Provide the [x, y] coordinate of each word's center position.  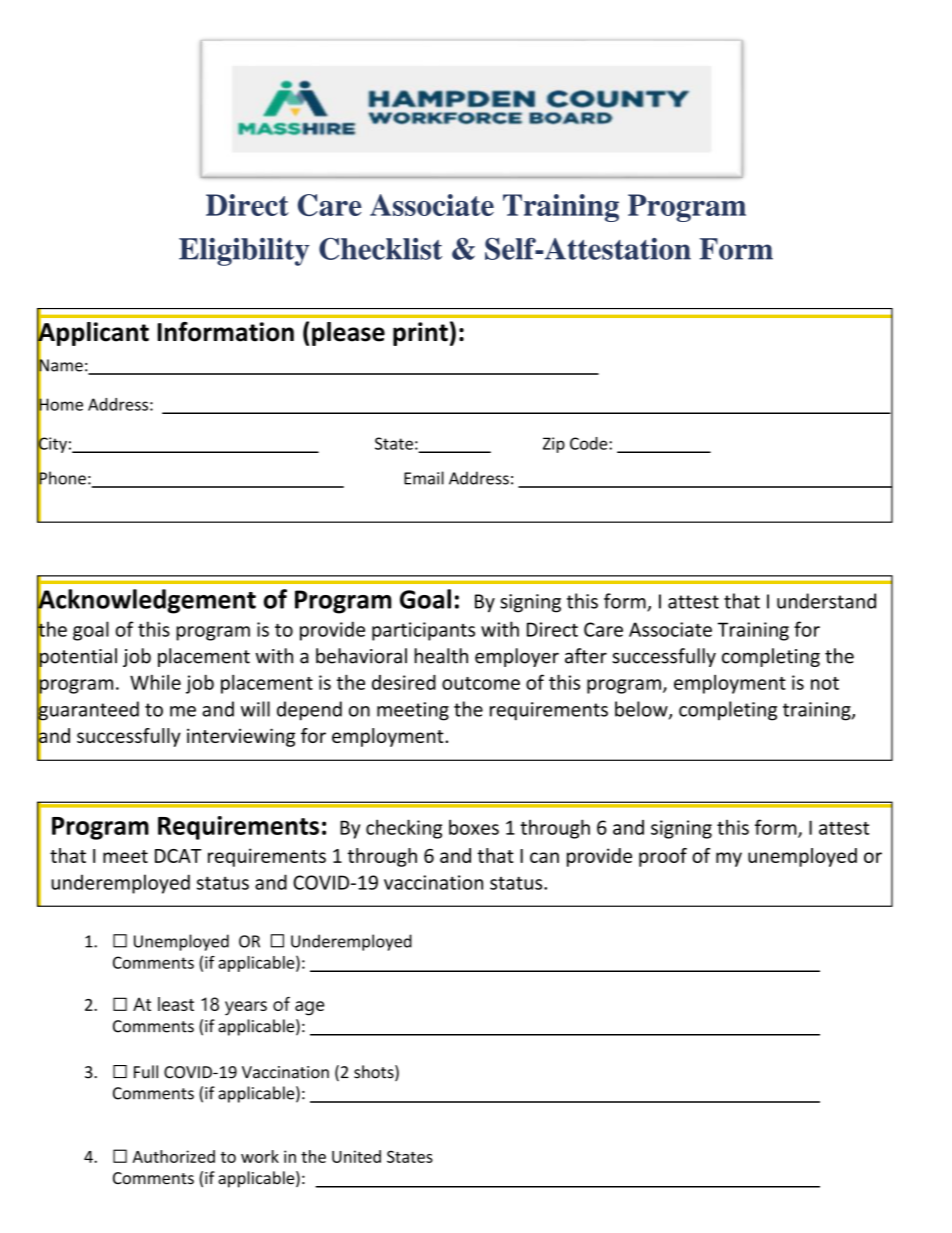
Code [590, 443]
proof [663, 857]
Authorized [174, 1156]
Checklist [380, 249]
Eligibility [244, 252]
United [356, 1156]
